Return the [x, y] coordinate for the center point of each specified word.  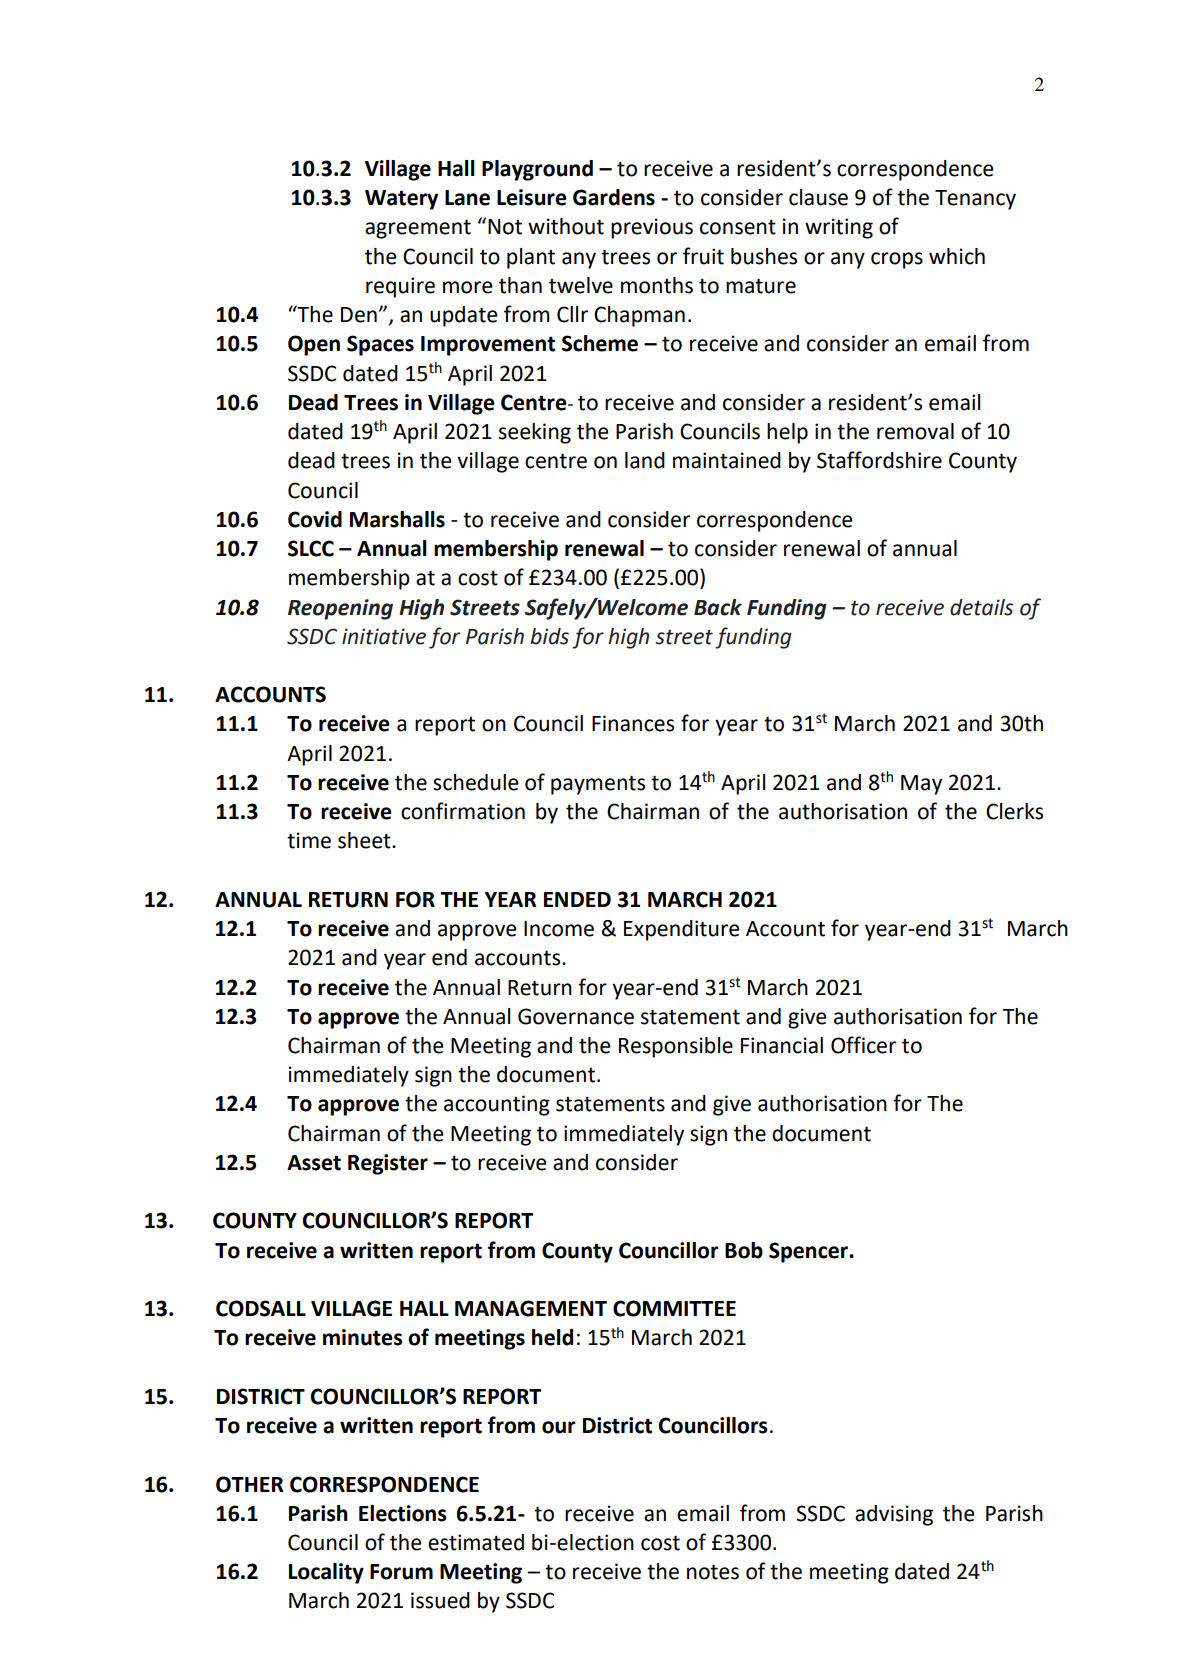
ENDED [577, 899]
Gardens [614, 197]
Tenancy [975, 200]
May [921, 785]
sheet [365, 840]
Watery [401, 200]
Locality [326, 1573]
